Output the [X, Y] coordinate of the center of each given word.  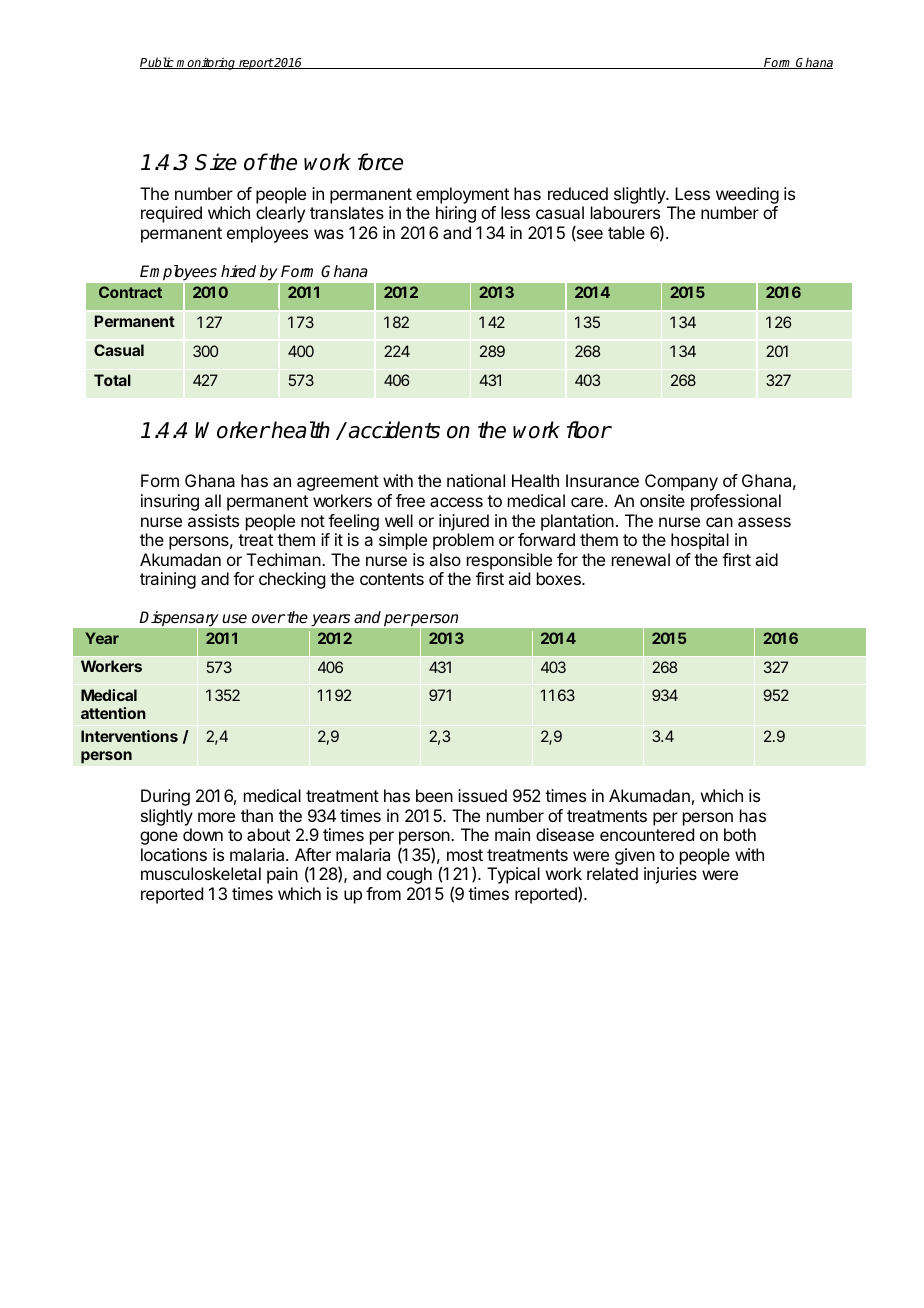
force [380, 162]
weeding [747, 197]
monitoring [206, 63]
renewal [641, 559]
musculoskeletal [201, 873]
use [234, 619]
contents [392, 579]
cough [409, 875]
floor [589, 430]
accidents [394, 430]
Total [112, 380]
